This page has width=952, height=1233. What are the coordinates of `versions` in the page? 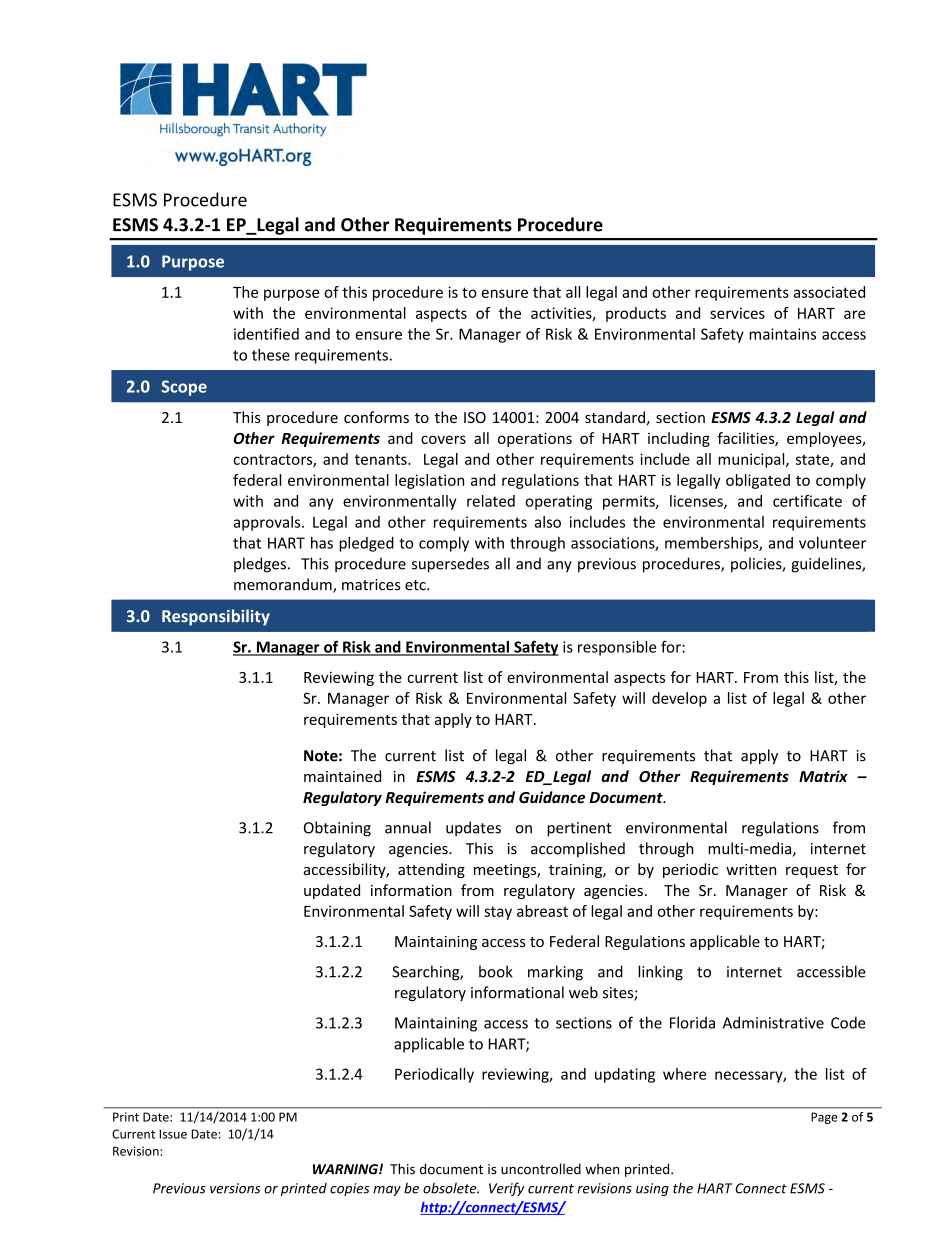 It's located at (235, 1188).
